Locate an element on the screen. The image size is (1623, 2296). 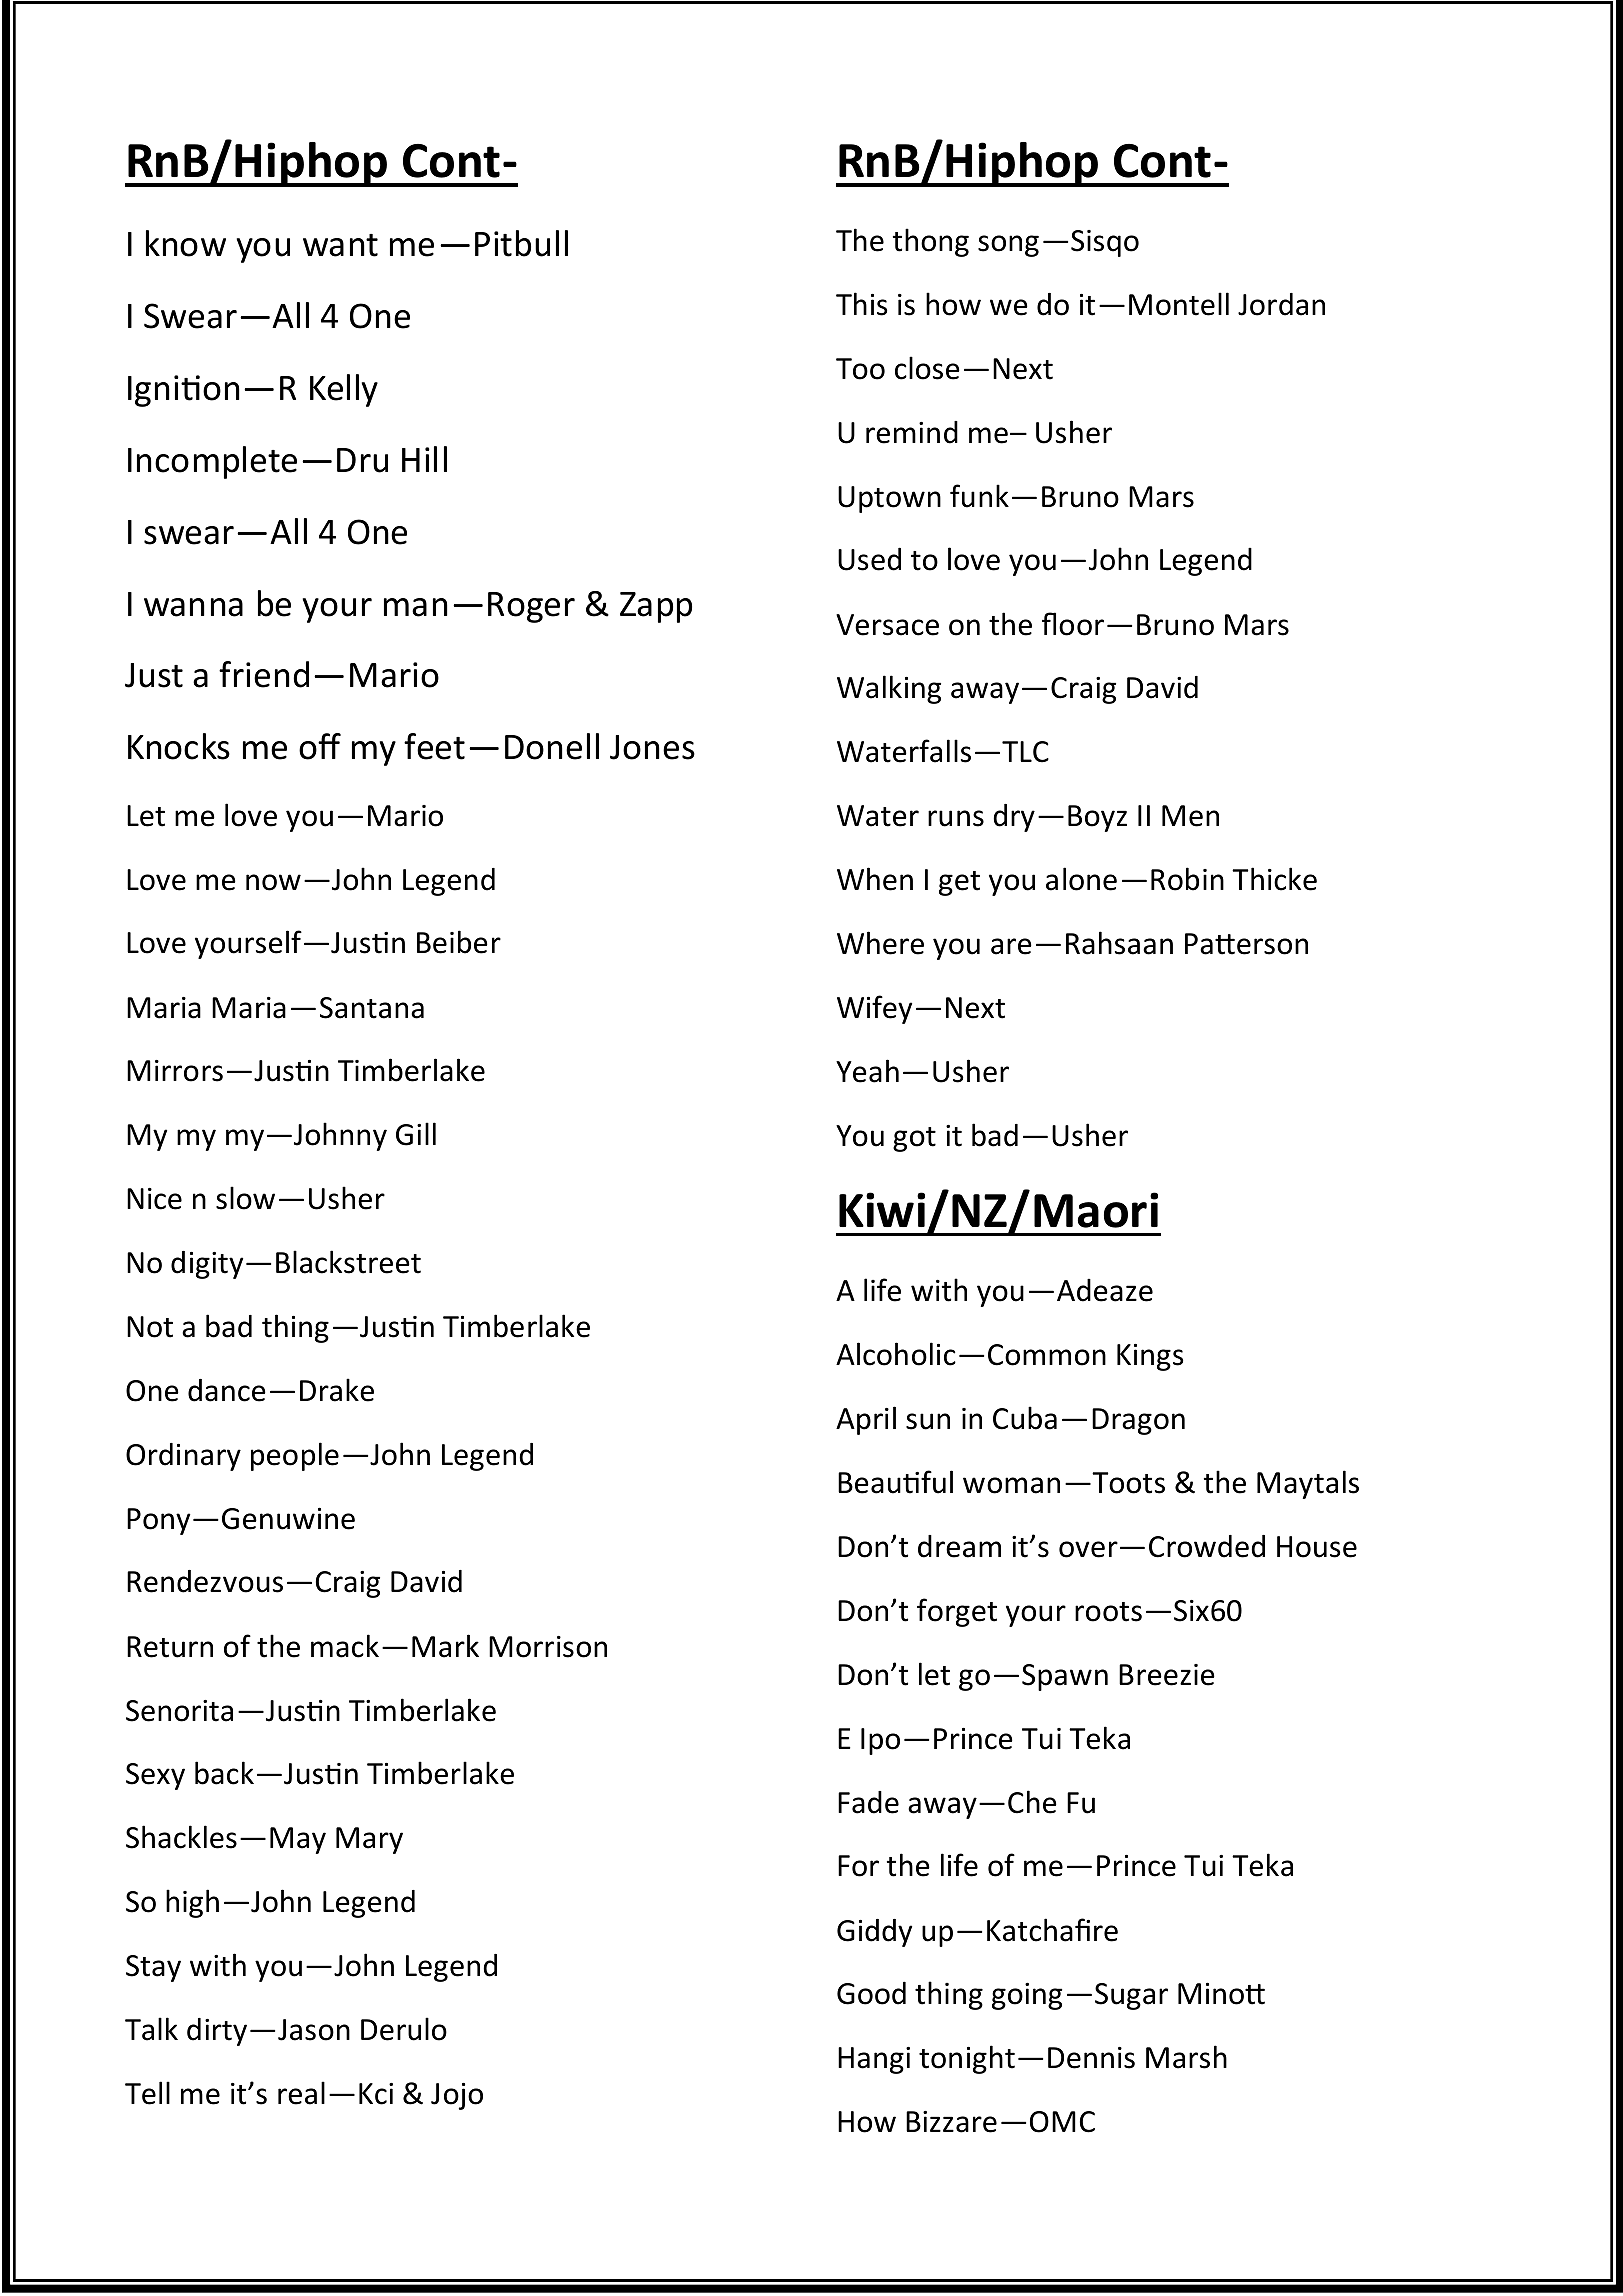
Fade is located at coordinates (868, 1802).
